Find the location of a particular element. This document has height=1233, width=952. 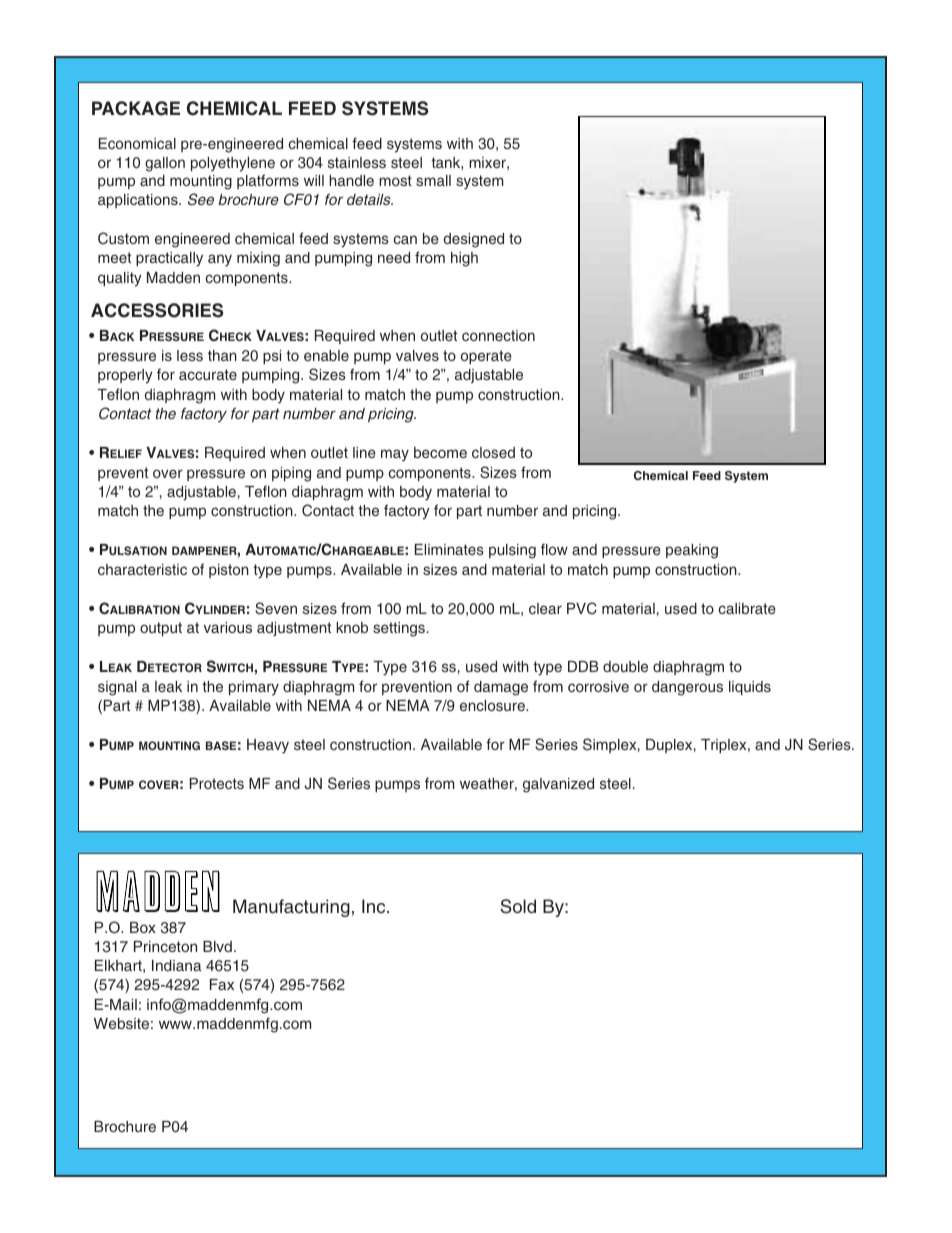

peaking is located at coordinates (692, 551).
